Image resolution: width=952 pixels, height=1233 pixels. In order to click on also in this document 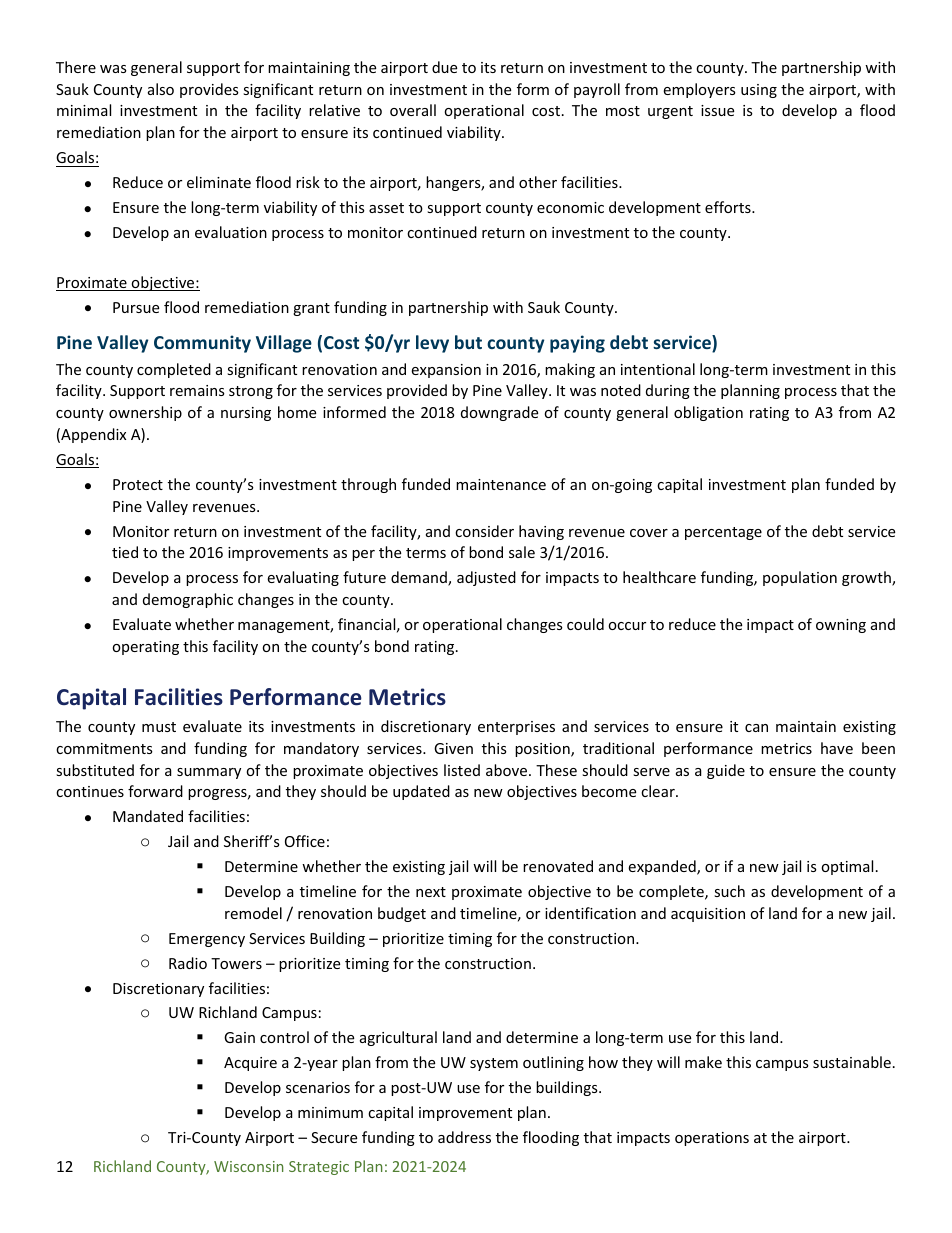, I will do `click(161, 89)`.
